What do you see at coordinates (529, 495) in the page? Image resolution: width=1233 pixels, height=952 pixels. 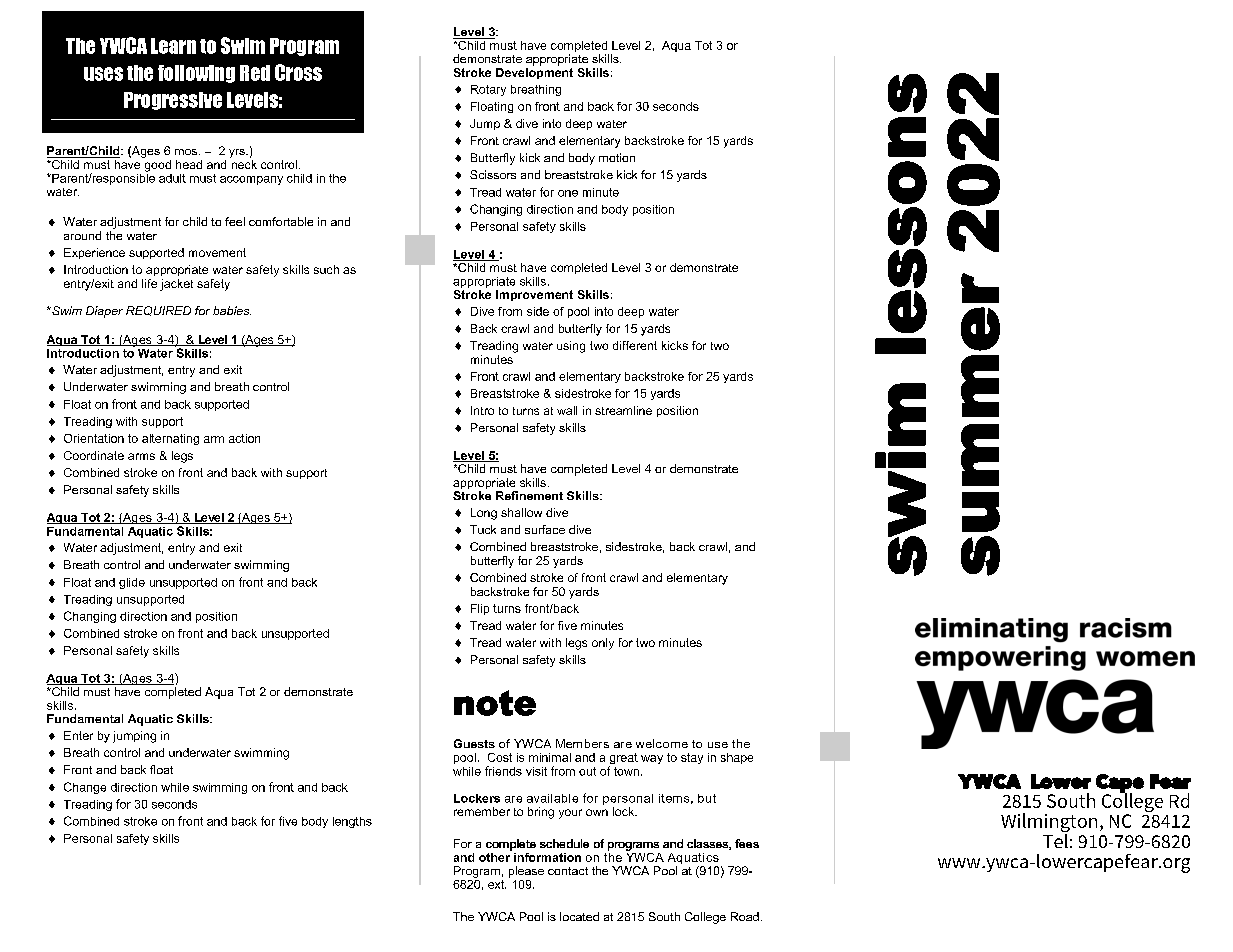 I see `Refinement` at bounding box center [529, 495].
